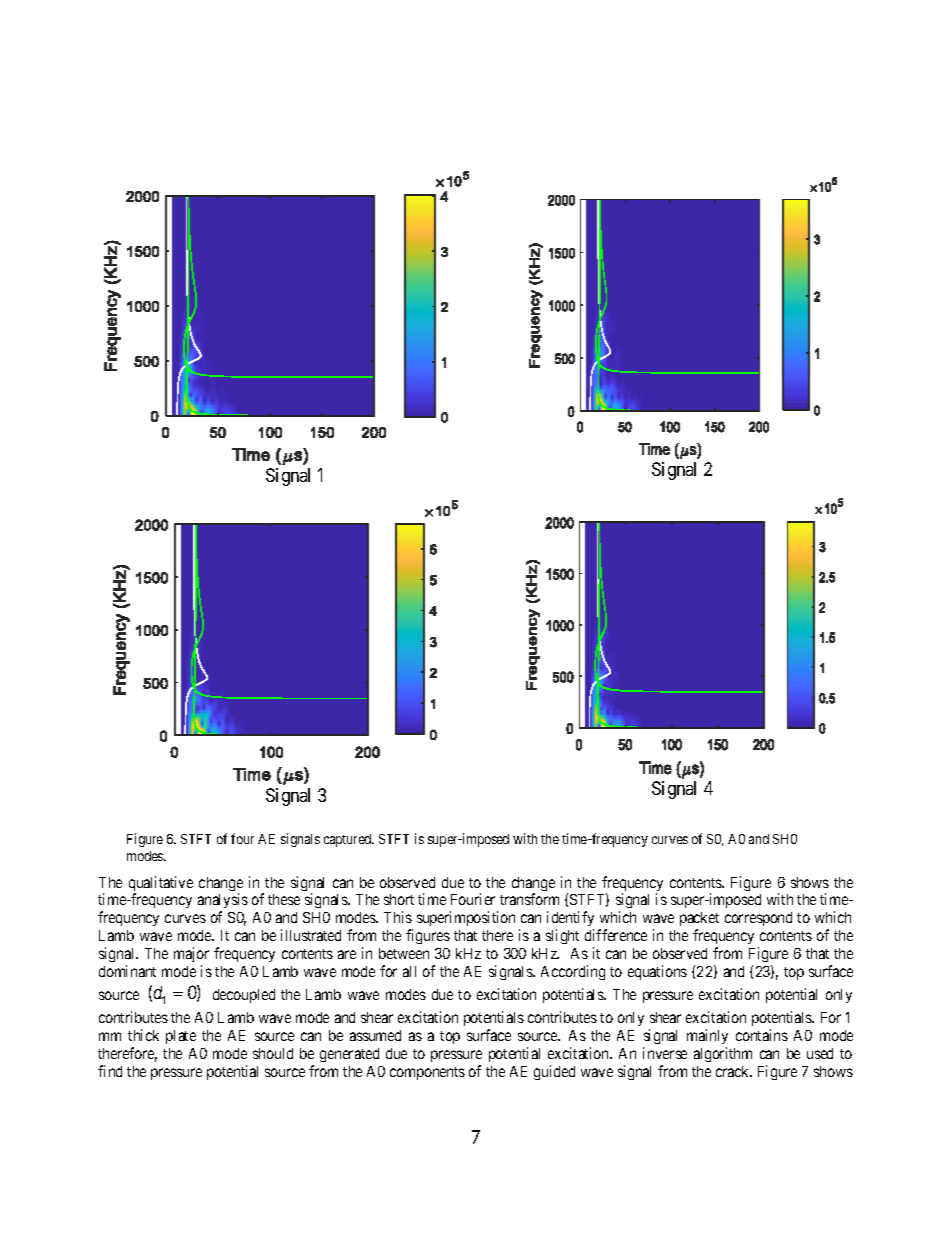 This screenshot has height=1233, width=952. Describe the element at coordinates (110, 1071) in the screenshot. I see `find` at that location.
